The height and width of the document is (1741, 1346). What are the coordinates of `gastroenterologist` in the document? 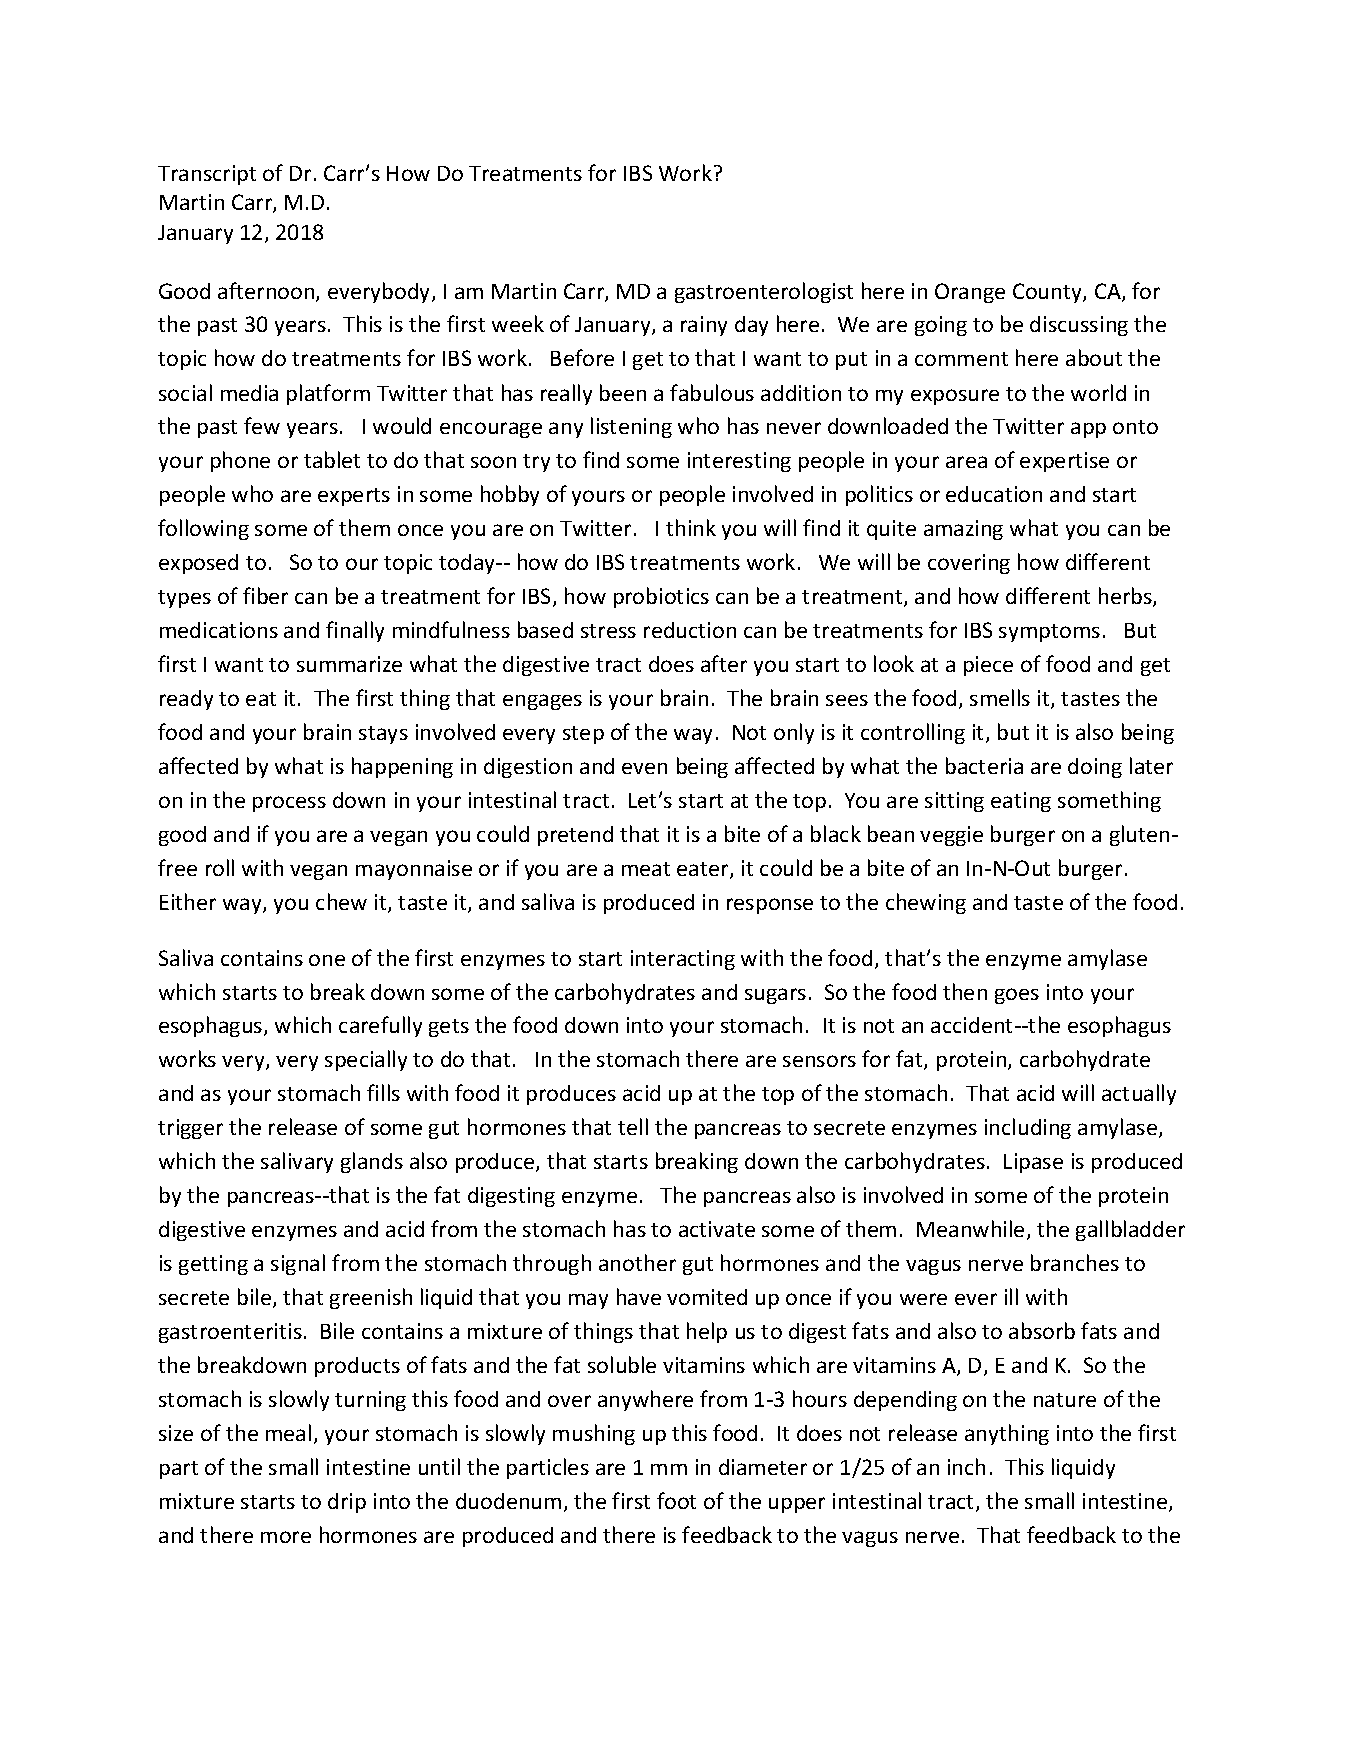 It's located at (764, 292).
